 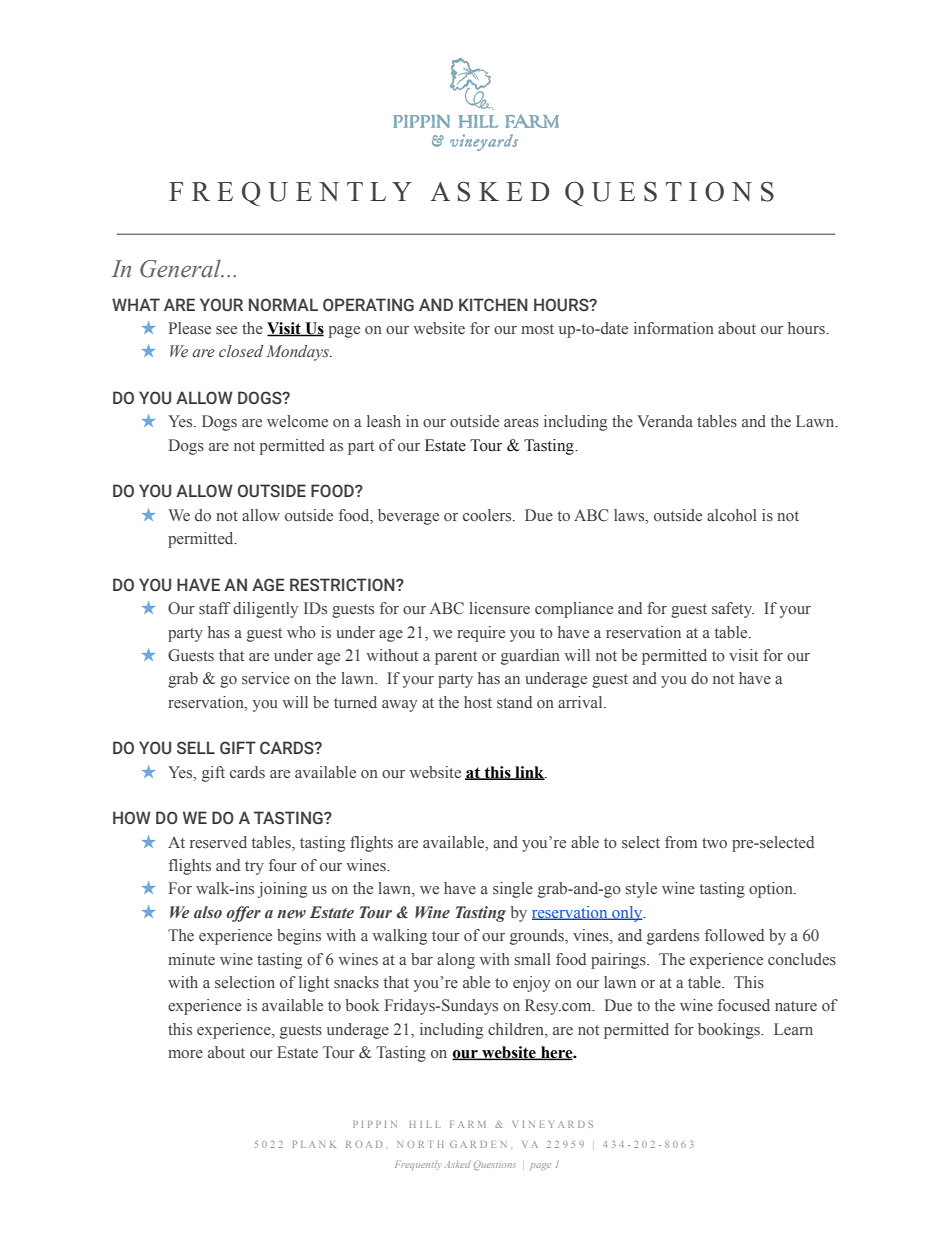 What do you see at coordinates (457, 1164) in the image?
I see `Asked` at bounding box center [457, 1164].
